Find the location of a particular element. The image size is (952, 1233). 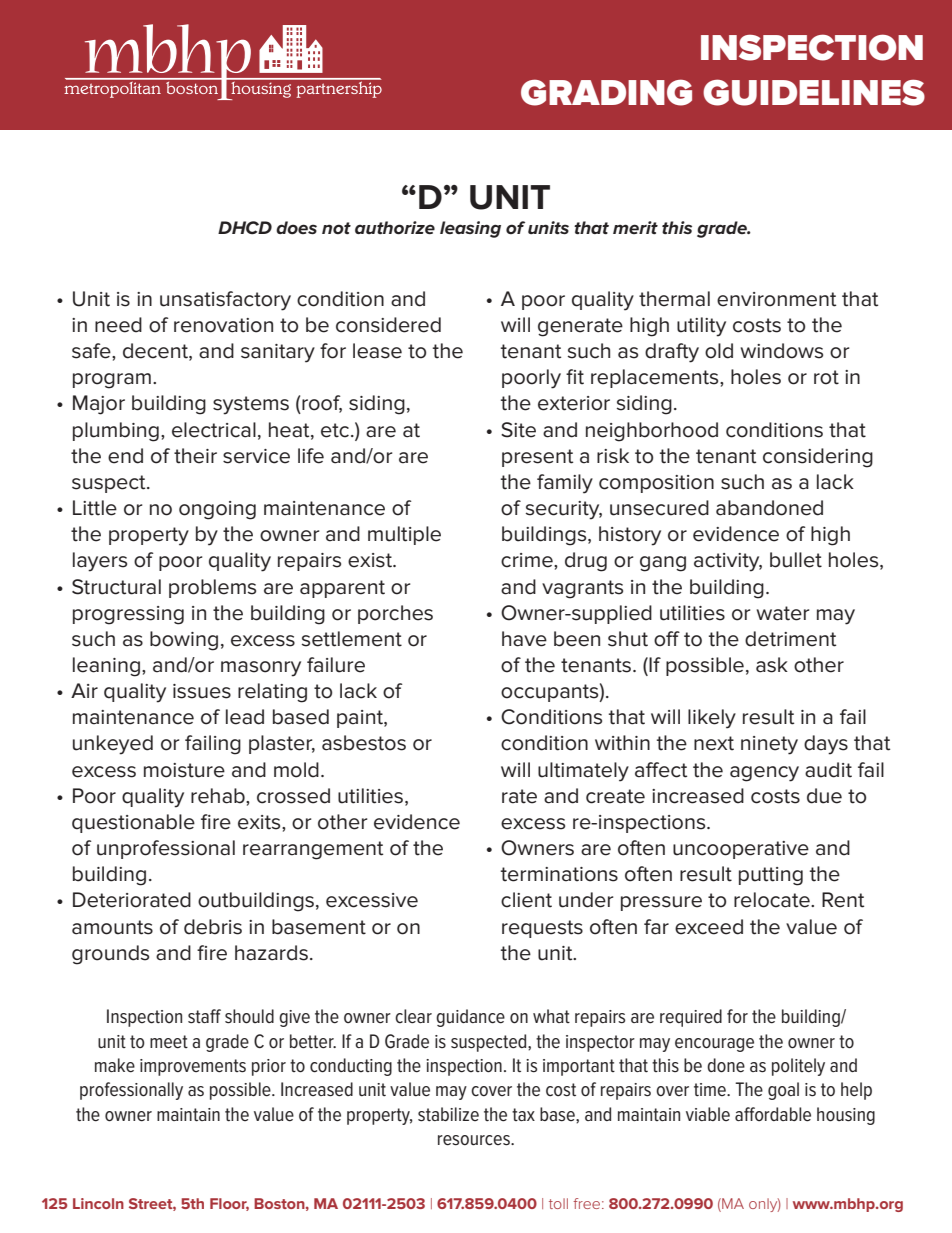

resources is located at coordinates (475, 1140).
